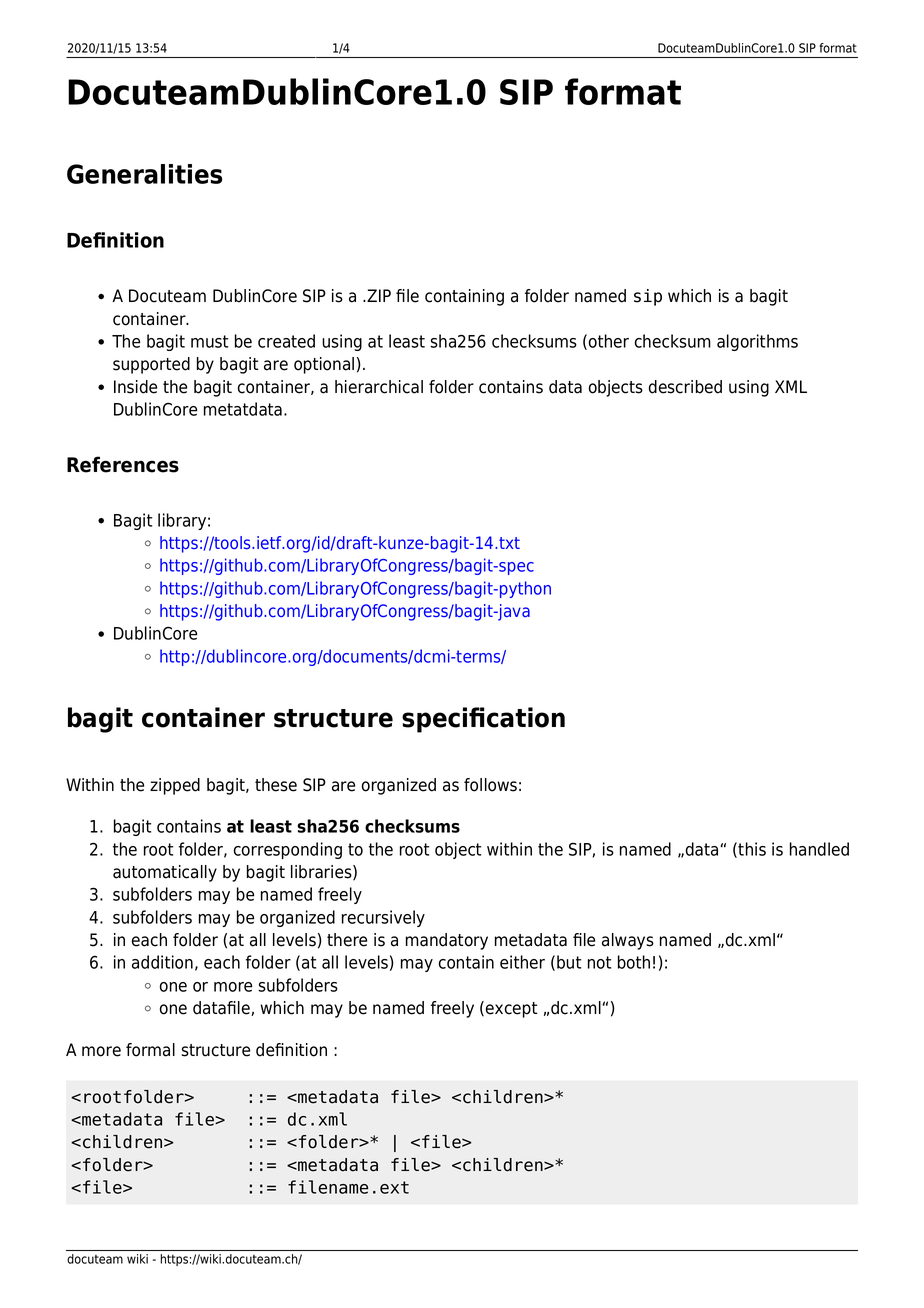 The width and height of the screenshot is (924, 1308). Describe the element at coordinates (511, 1010) in the screenshot. I see `except` at that location.
